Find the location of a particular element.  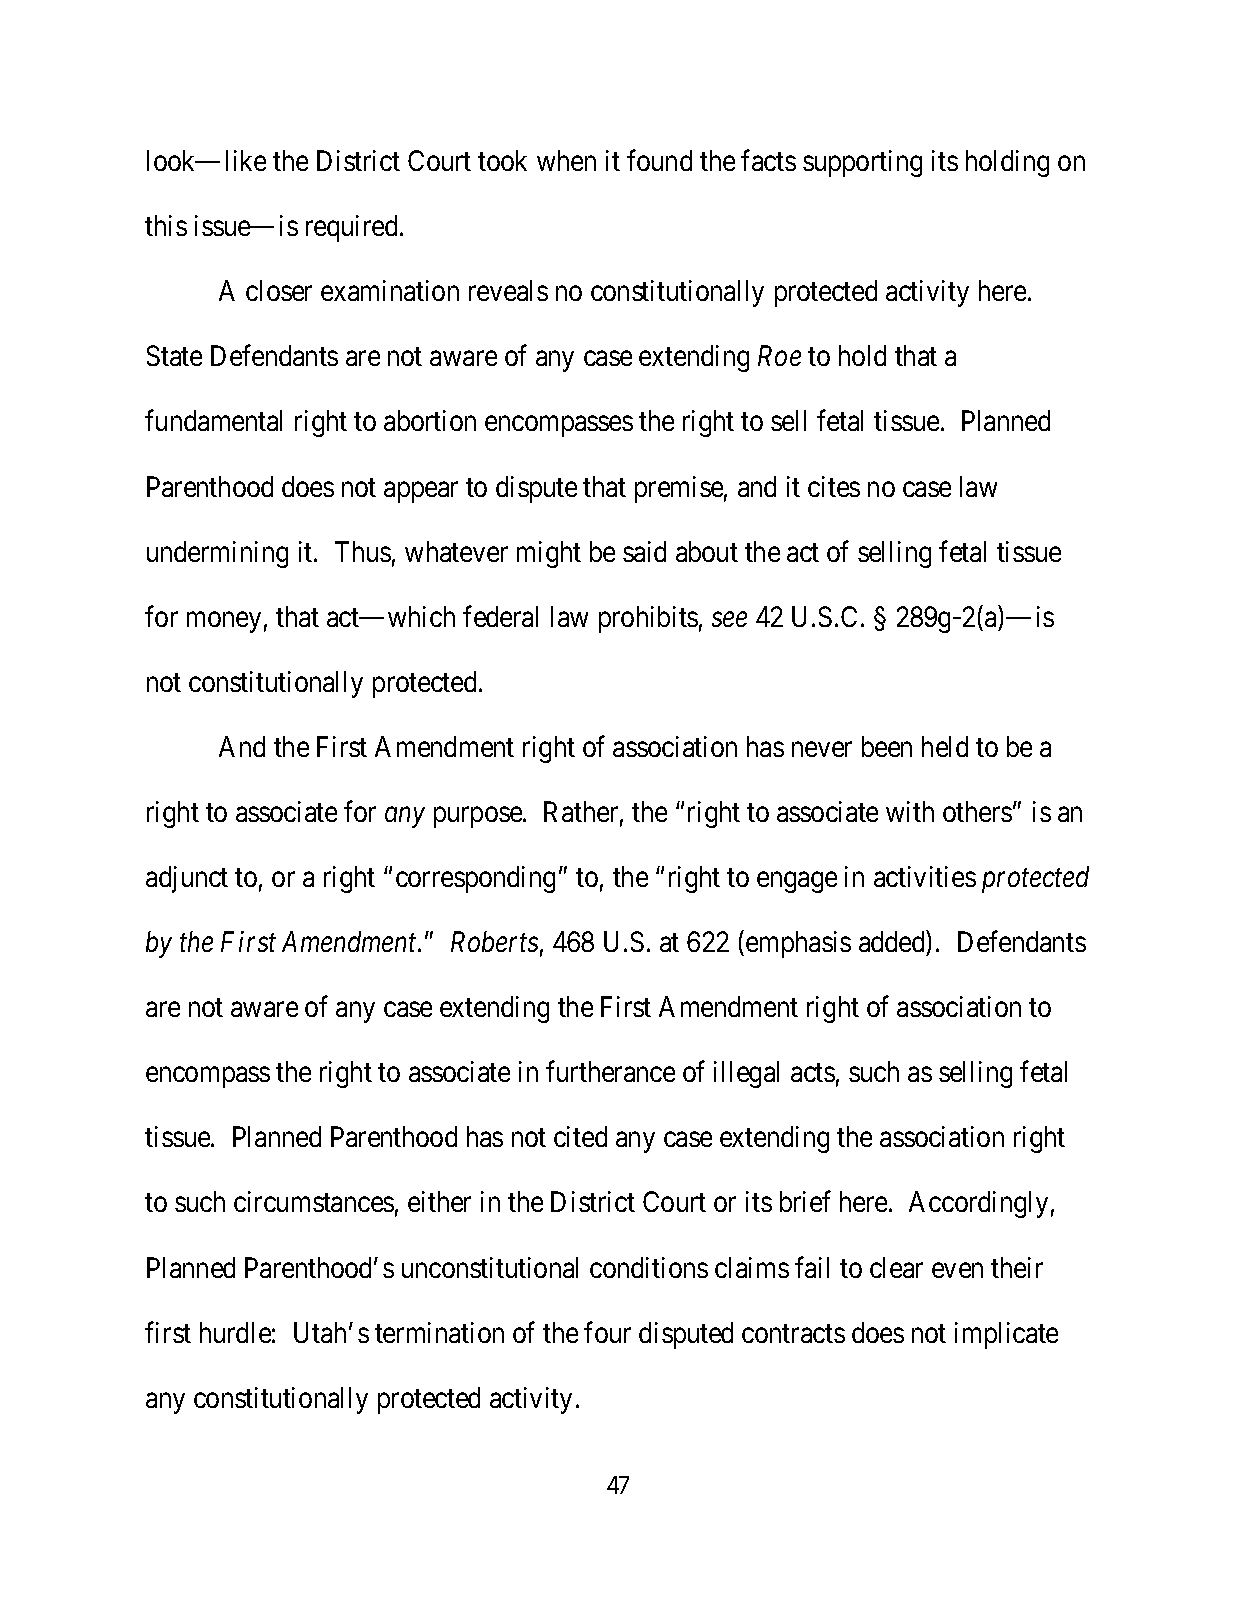

fundamental is located at coordinates (213, 420).
